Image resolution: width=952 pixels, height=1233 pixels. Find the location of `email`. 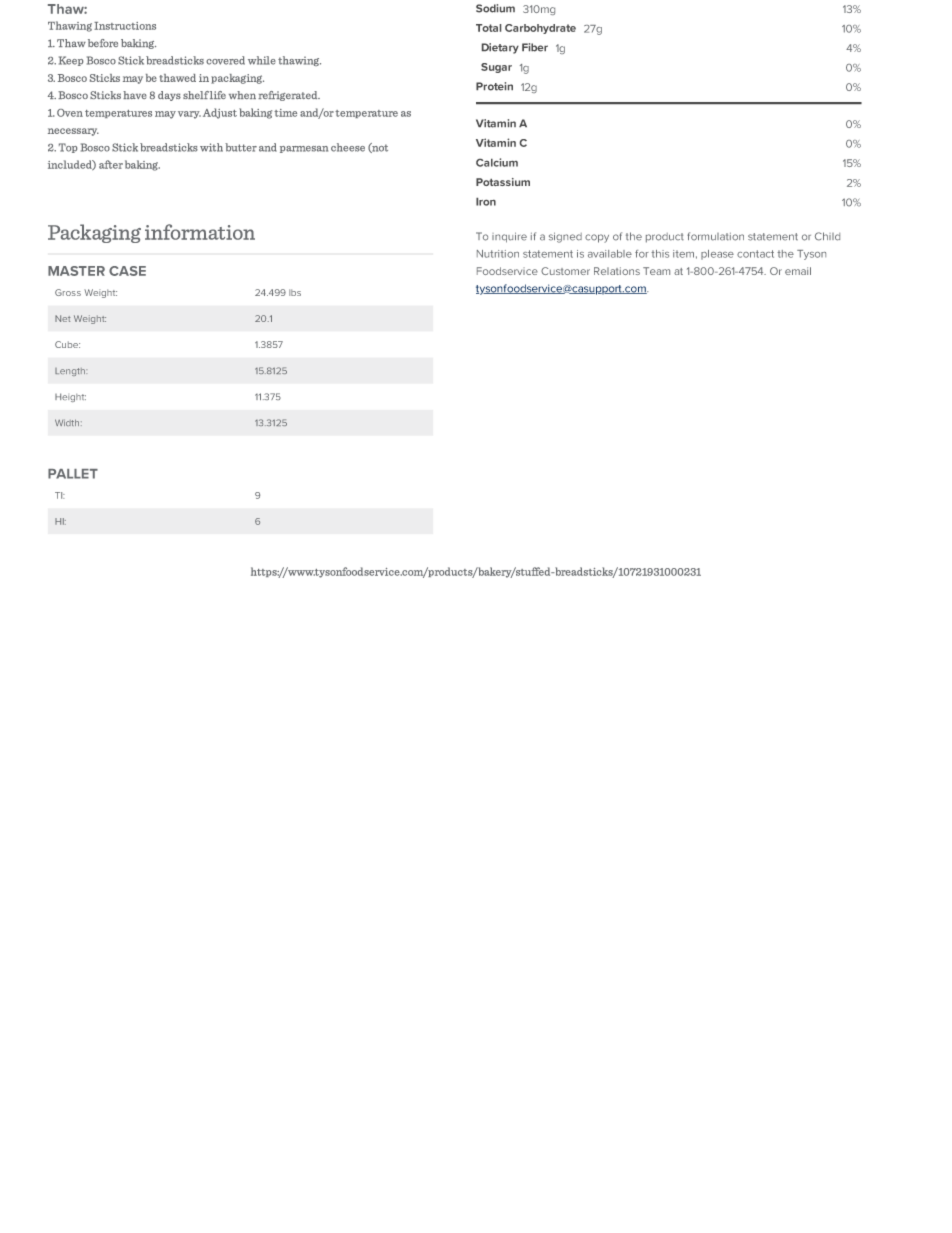

email is located at coordinates (798, 271).
